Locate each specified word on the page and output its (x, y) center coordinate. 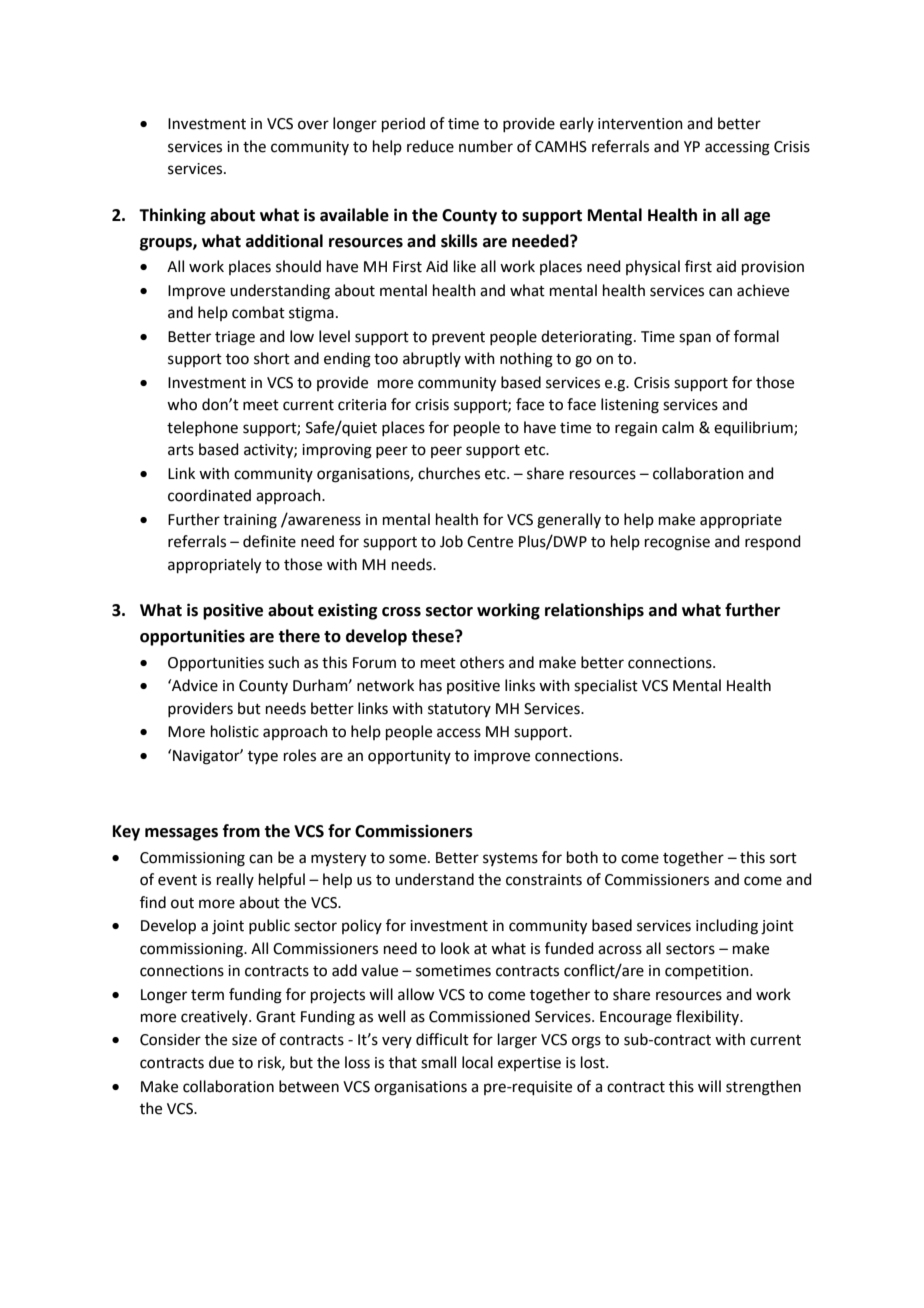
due (221, 1062)
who (182, 404)
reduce (430, 146)
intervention (640, 124)
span (695, 339)
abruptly (432, 359)
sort (783, 858)
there (299, 636)
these (433, 636)
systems (510, 859)
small (438, 1062)
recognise (677, 543)
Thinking (172, 216)
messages (181, 834)
